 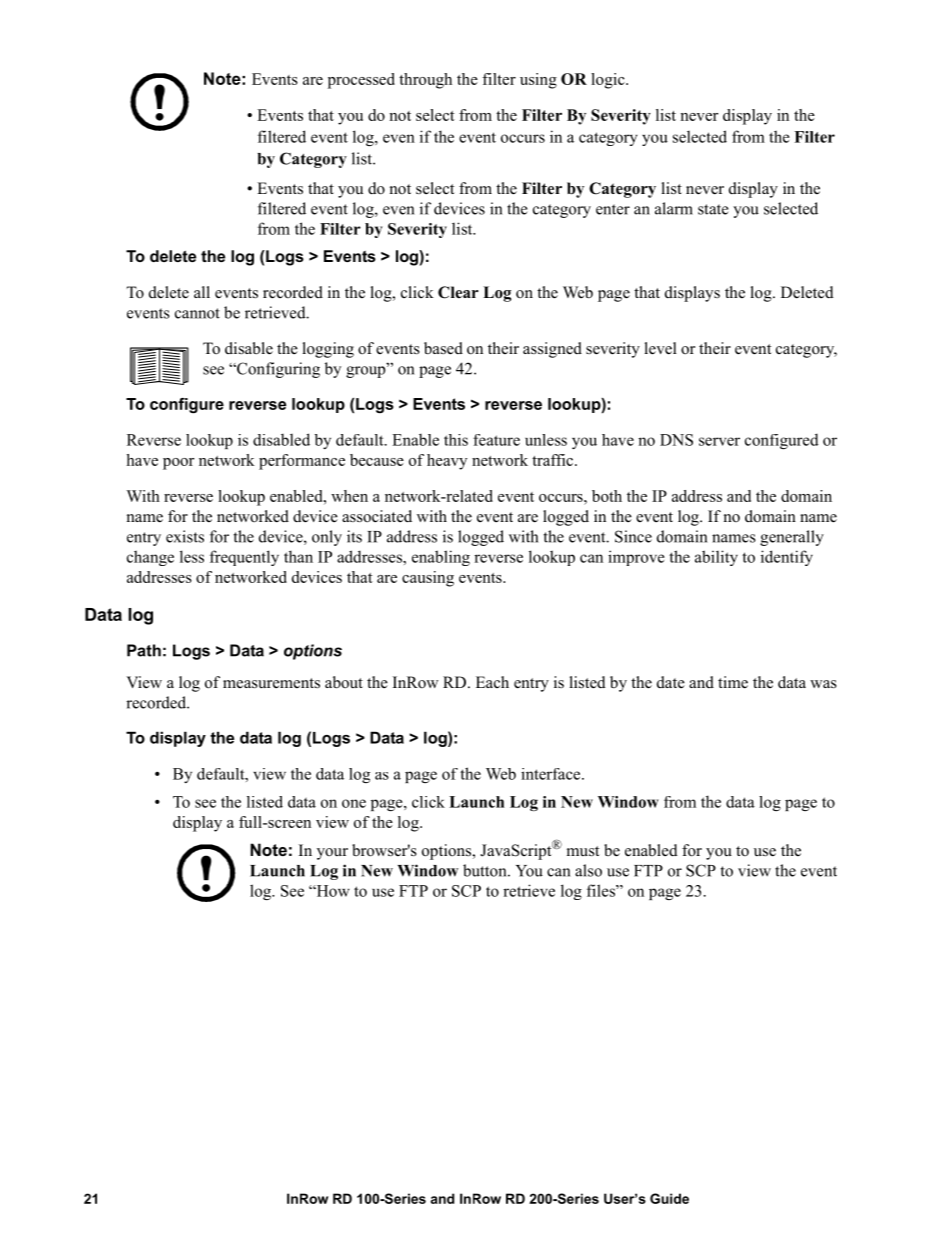 What do you see at coordinates (425, 81) in the document?
I see `through` at bounding box center [425, 81].
